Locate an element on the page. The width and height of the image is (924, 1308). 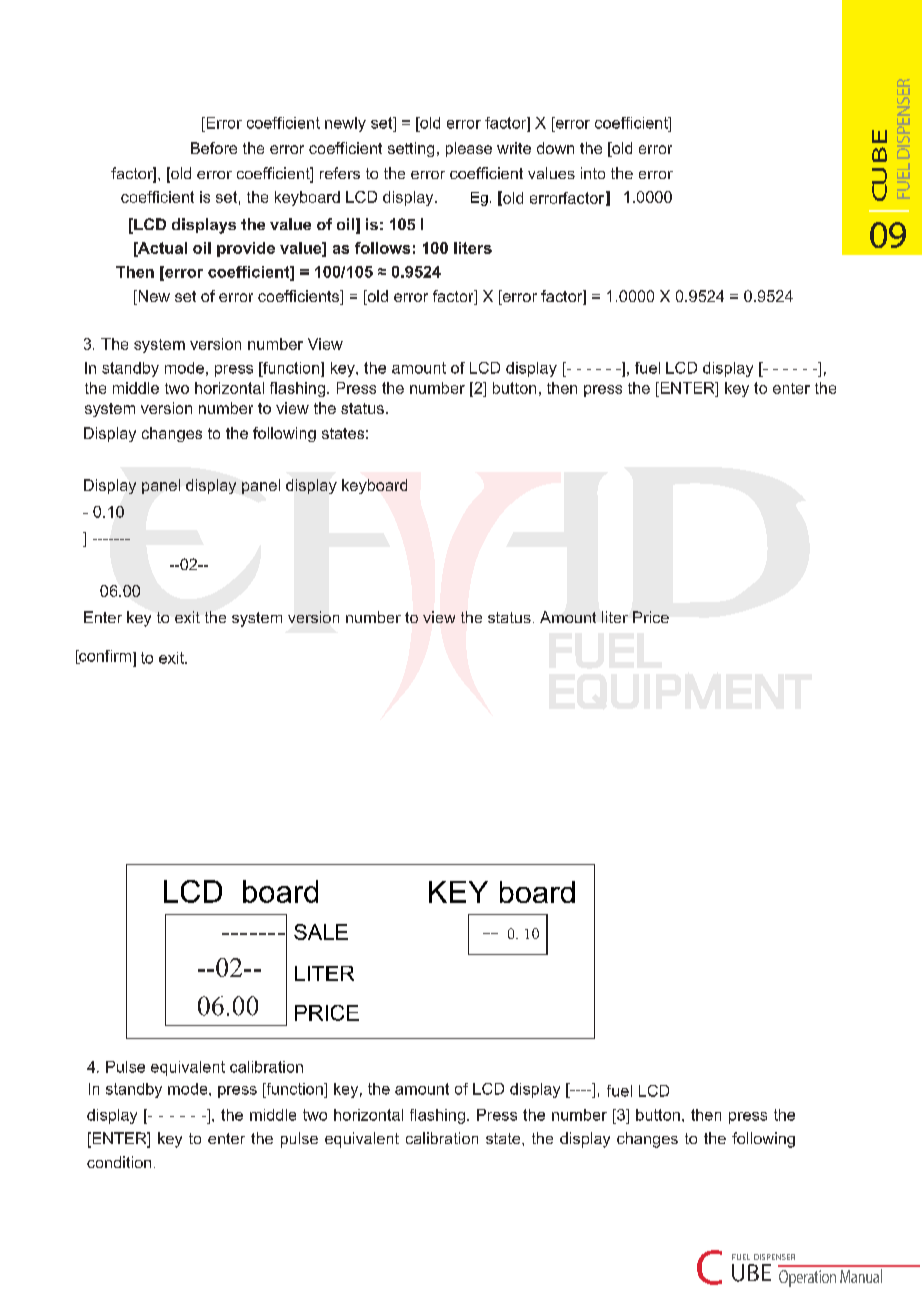
Before is located at coordinates (214, 148).
